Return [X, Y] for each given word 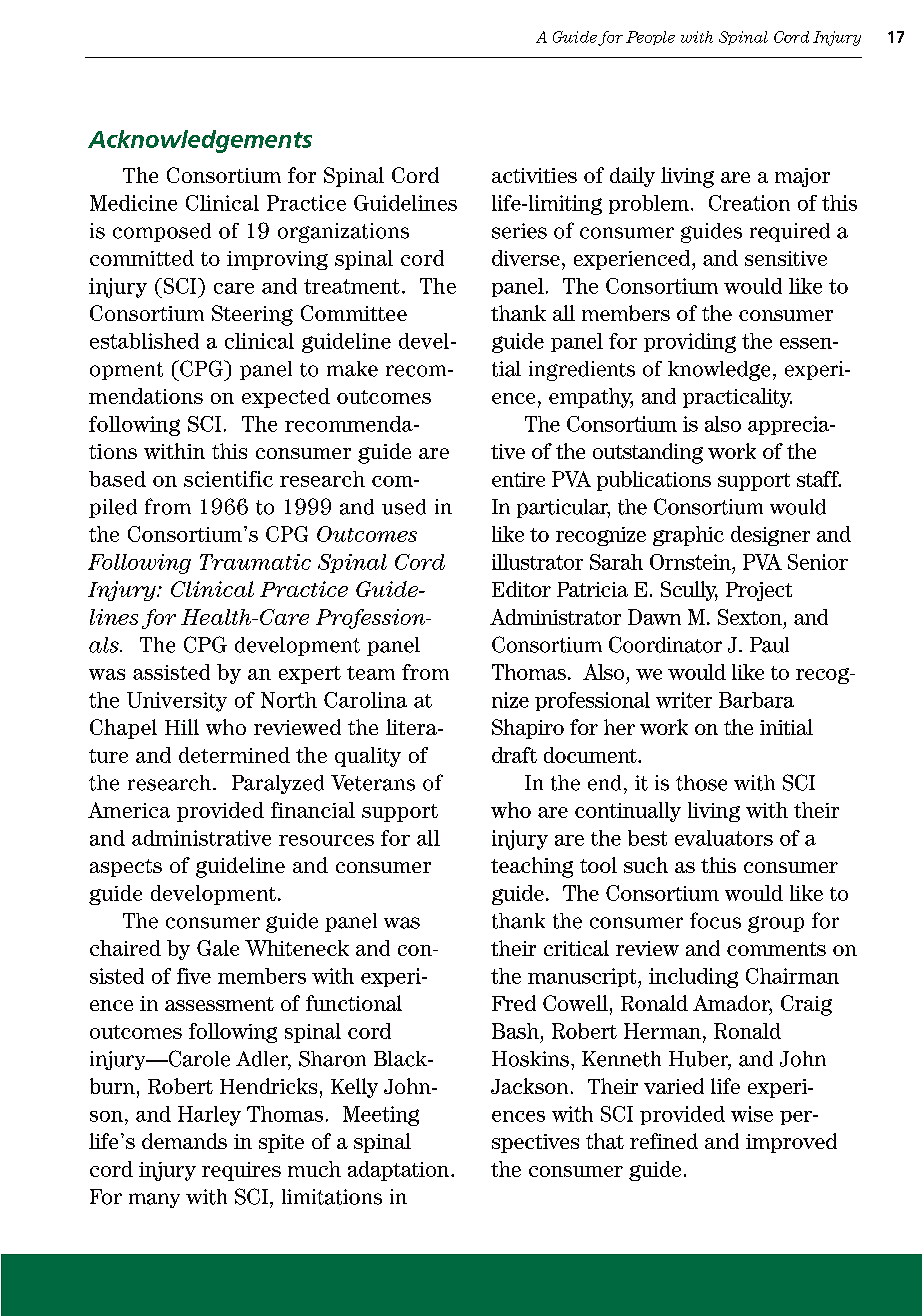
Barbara [756, 700]
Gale [218, 948]
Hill [182, 727]
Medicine [133, 203]
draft [514, 755]
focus [715, 920]
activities [534, 175]
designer [770, 536]
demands [184, 1141]
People [650, 38]
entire [518, 479]
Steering [252, 315]
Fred [514, 1003]
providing [690, 343]
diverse [526, 258]
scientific [228, 479]
